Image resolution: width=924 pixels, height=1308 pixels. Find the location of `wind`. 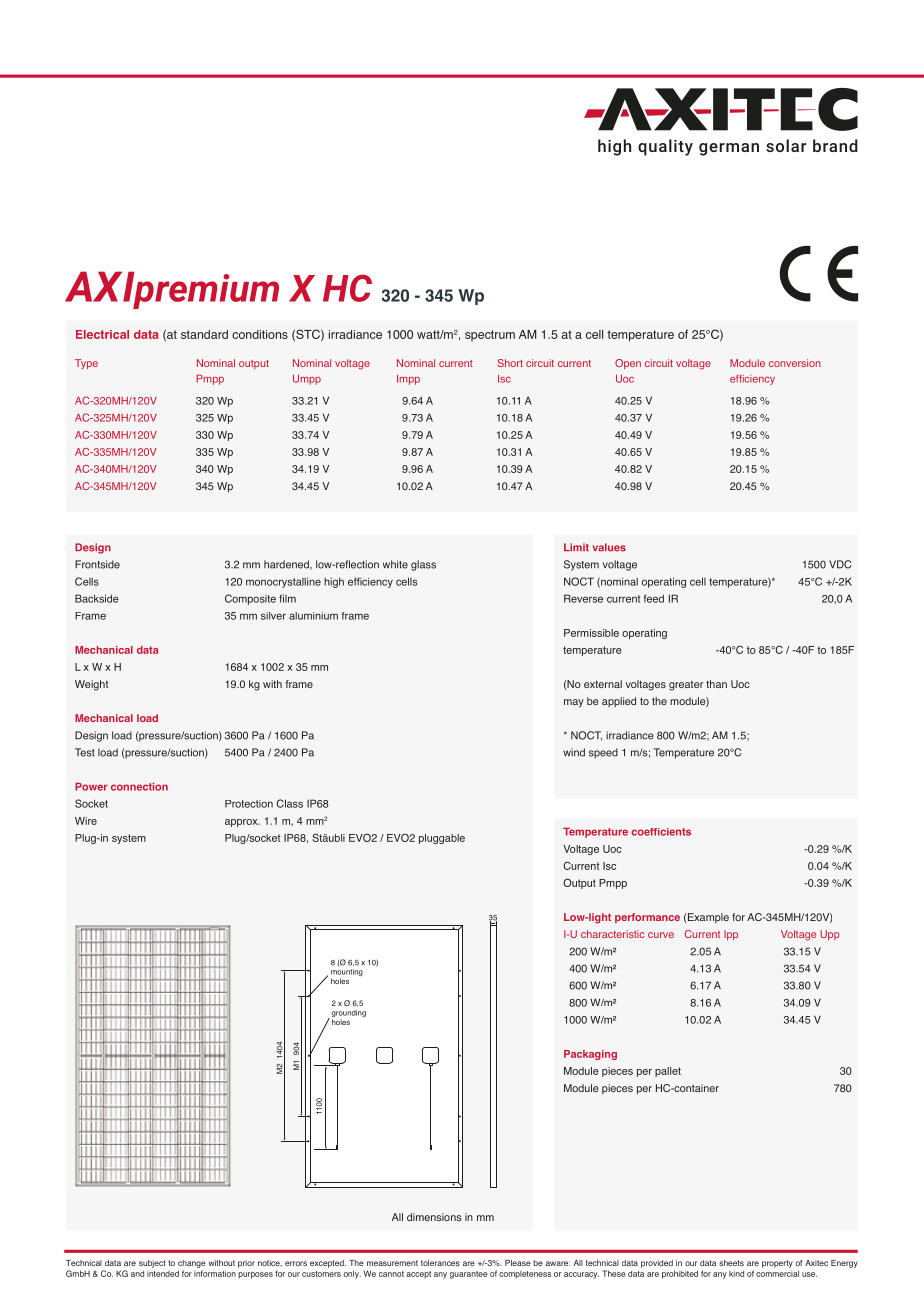

wind is located at coordinates (574, 752).
